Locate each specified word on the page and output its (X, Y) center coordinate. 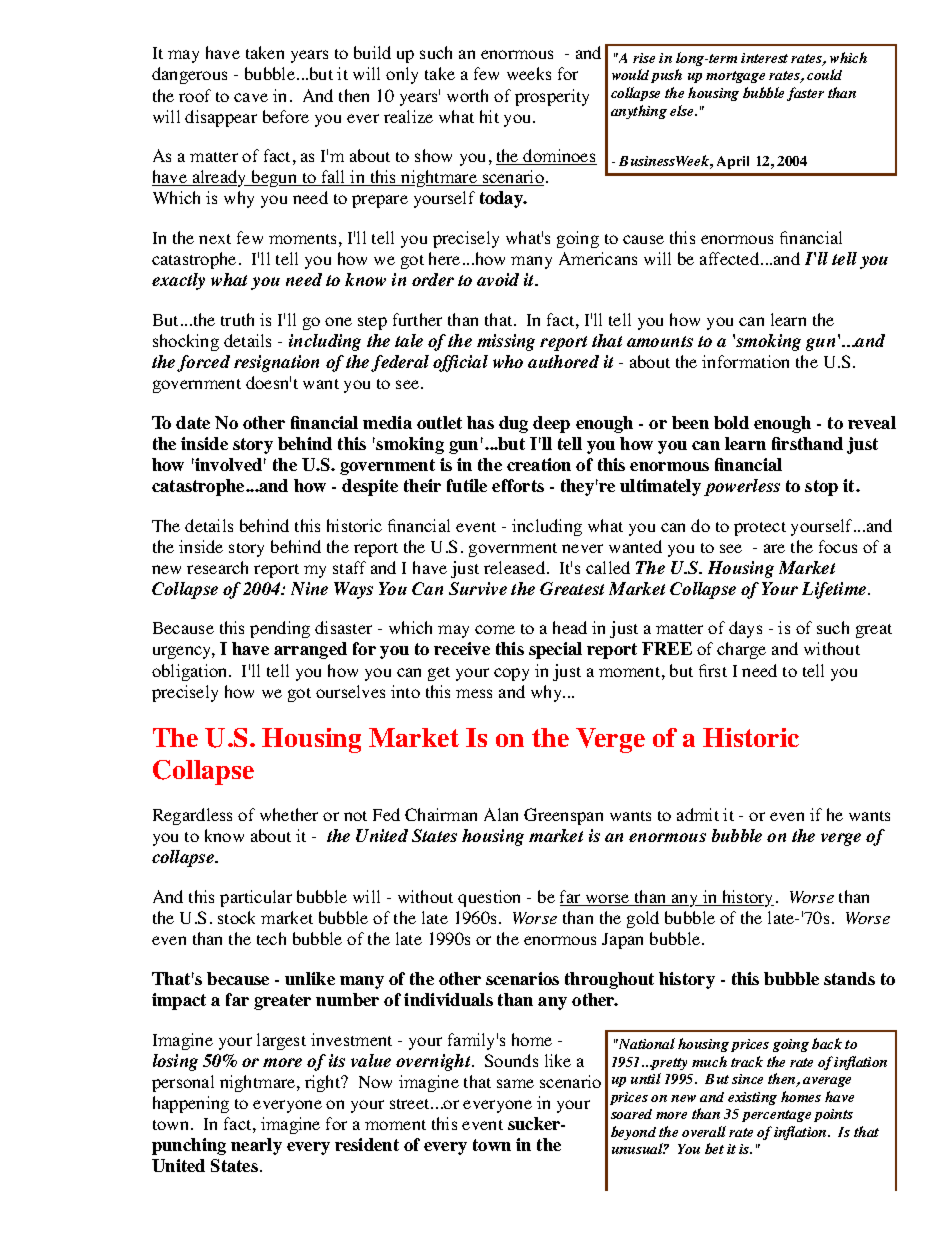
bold (731, 422)
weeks (529, 73)
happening (191, 1104)
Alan (501, 814)
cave (251, 97)
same (515, 1083)
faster (805, 94)
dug (513, 424)
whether (289, 814)
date (193, 422)
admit (698, 814)
